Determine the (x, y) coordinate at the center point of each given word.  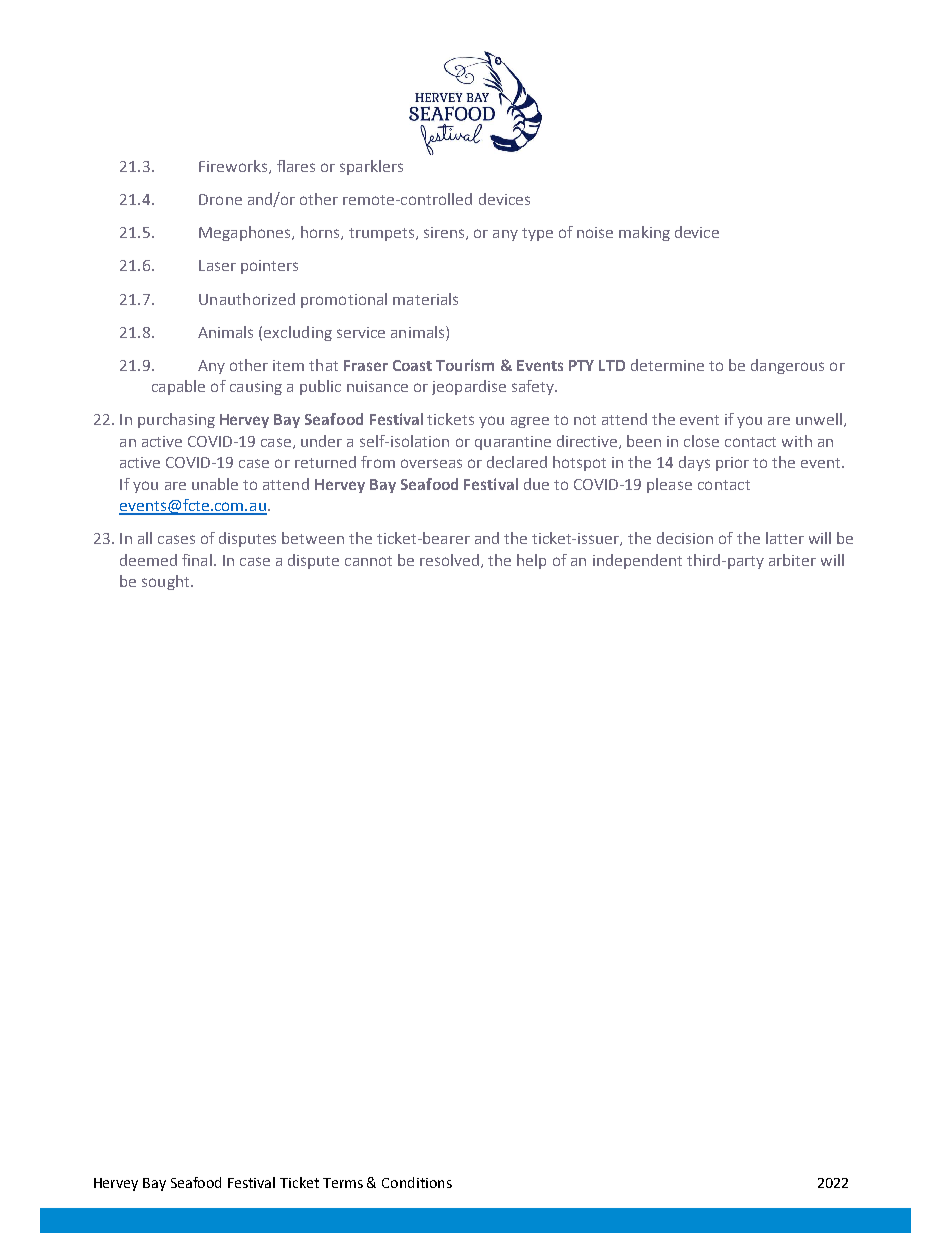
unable (215, 484)
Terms (343, 1183)
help (531, 561)
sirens (445, 233)
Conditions (417, 1182)
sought (167, 582)
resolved (449, 560)
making (644, 233)
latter (785, 538)
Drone (220, 199)
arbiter (792, 560)
